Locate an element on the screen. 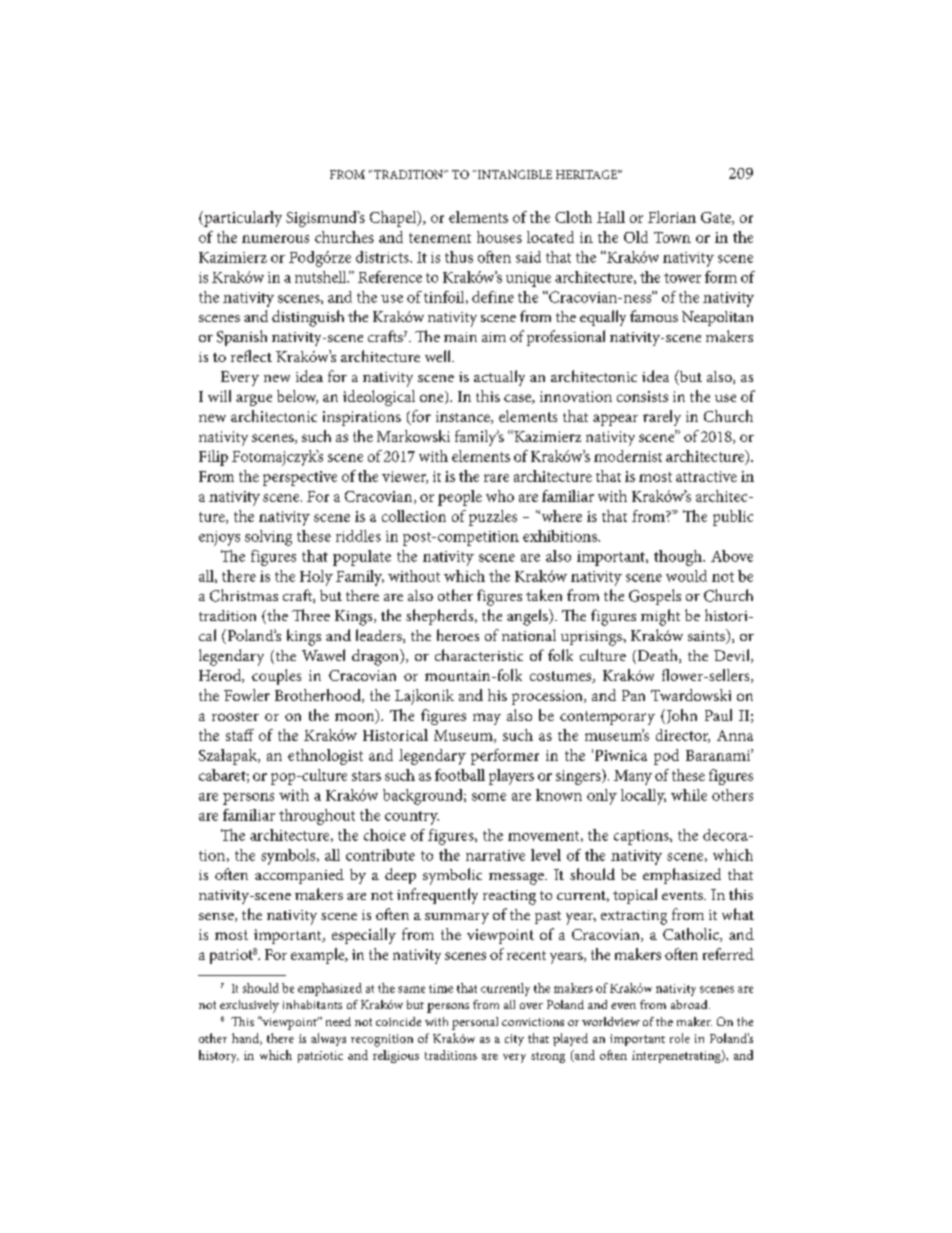  football is located at coordinates (460, 775).
